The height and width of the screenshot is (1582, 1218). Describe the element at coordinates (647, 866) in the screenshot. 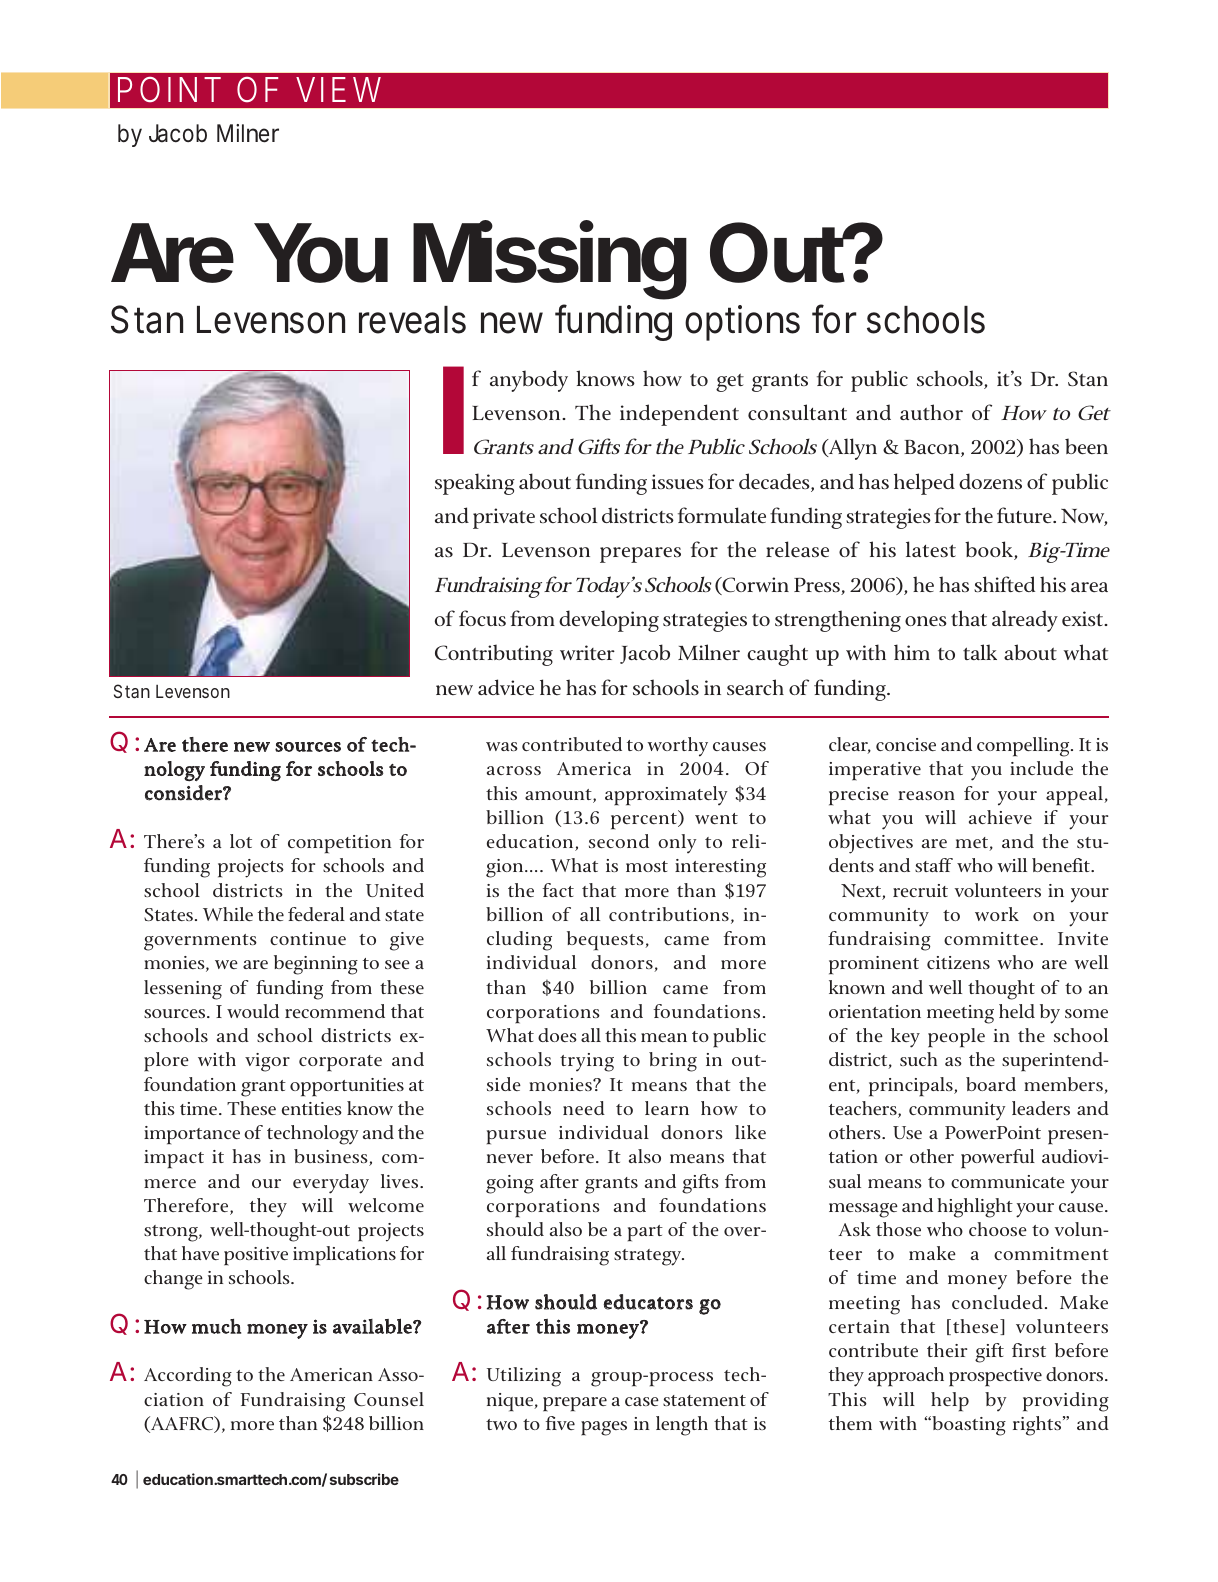

I see `most` at that location.
